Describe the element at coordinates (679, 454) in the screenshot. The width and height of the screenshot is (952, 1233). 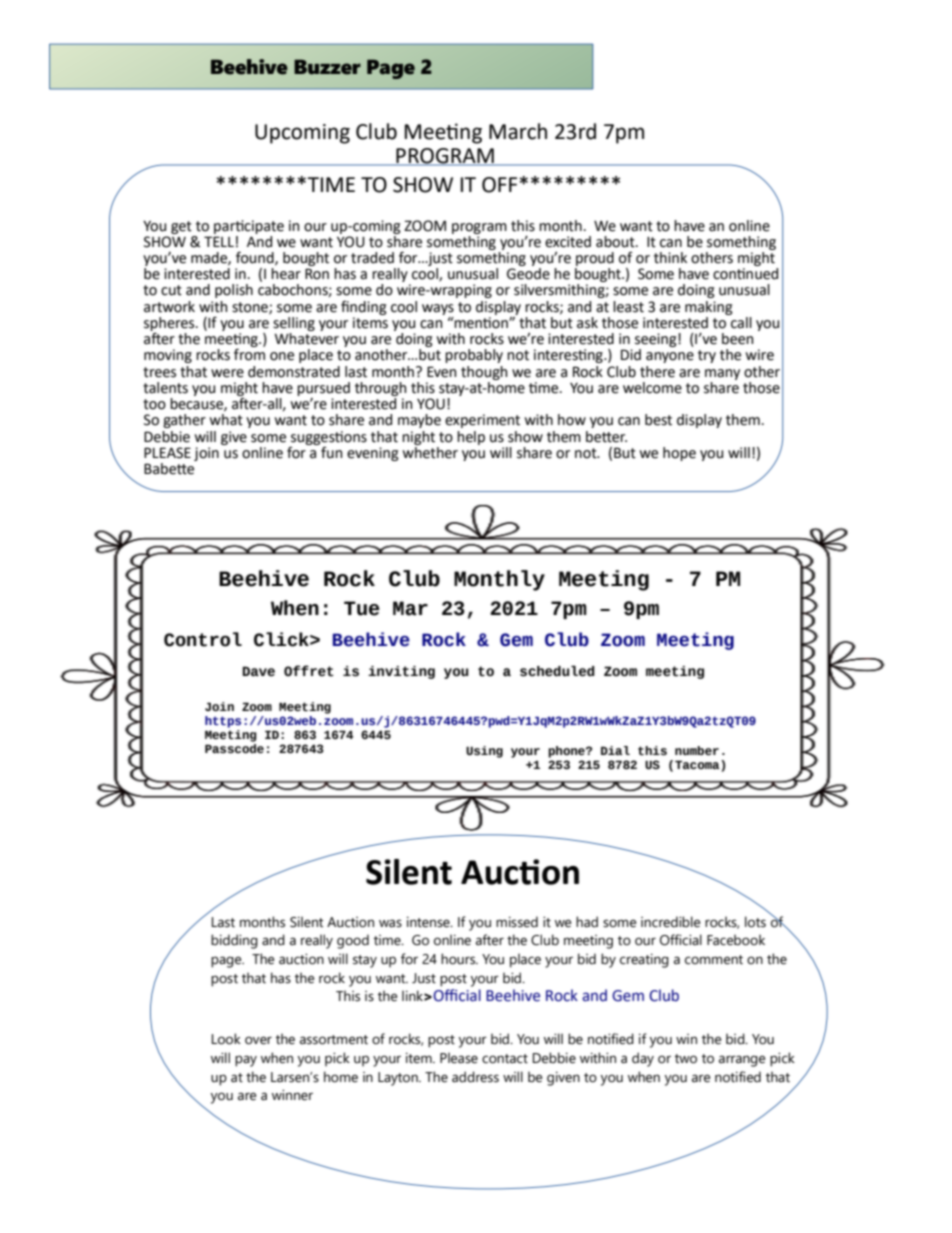
I see `hope` at that location.
